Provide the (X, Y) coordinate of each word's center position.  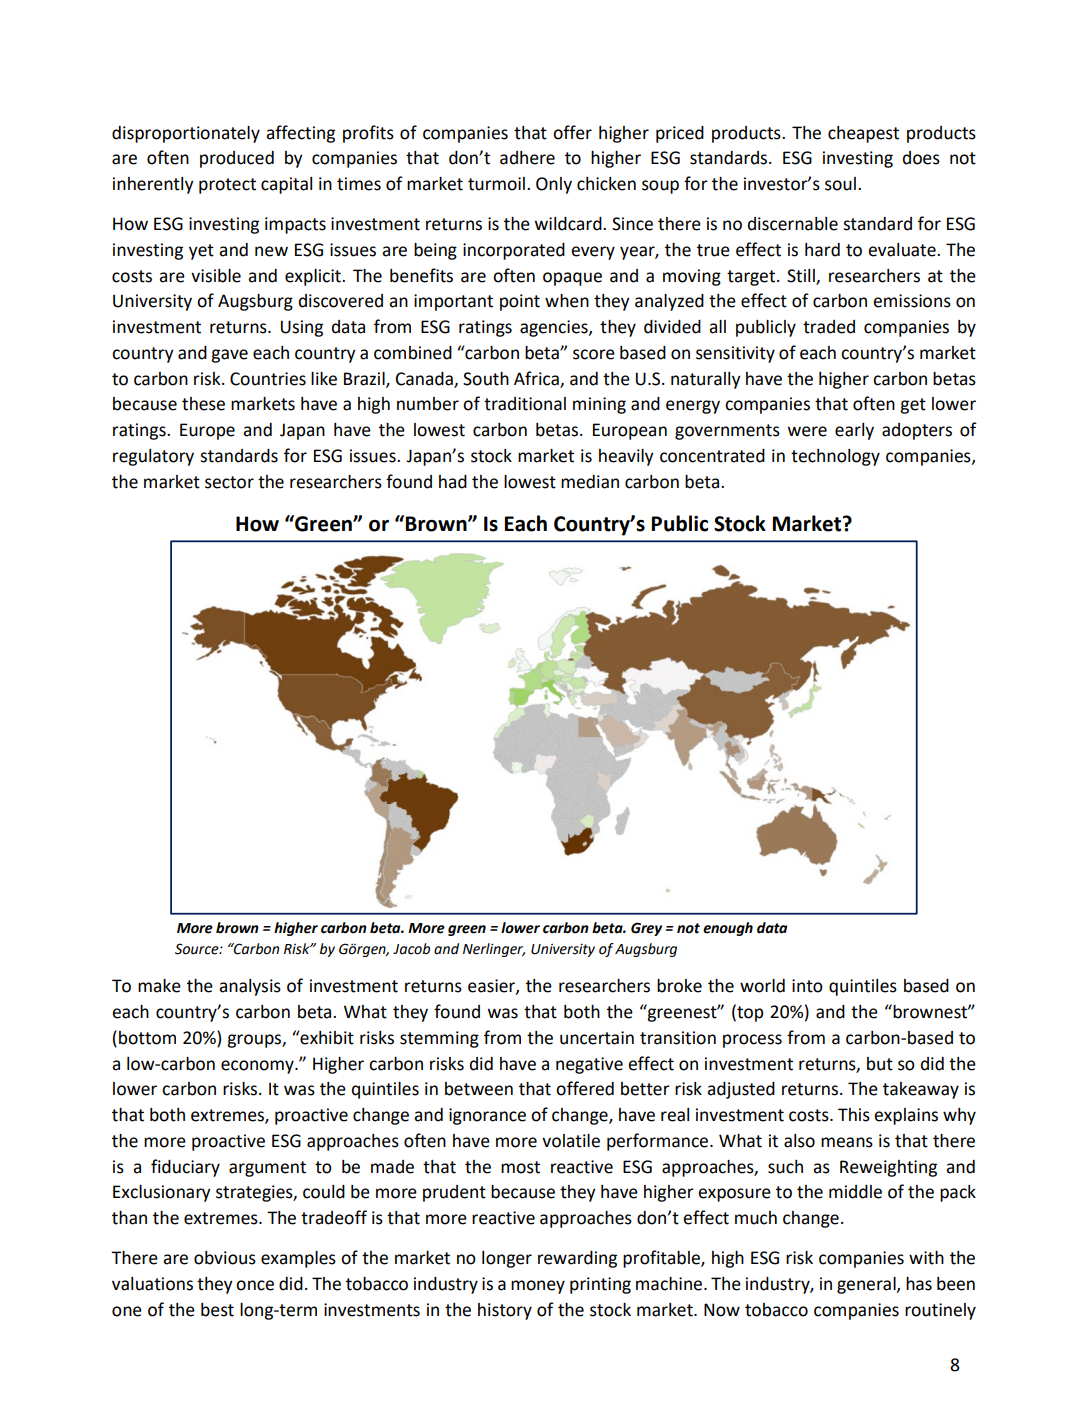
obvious (225, 1258)
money (538, 1287)
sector (229, 482)
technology (835, 457)
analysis (250, 987)
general (867, 1285)
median (590, 482)
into (807, 986)
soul (840, 184)
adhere (527, 158)
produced (237, 159)
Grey (646, 929)
